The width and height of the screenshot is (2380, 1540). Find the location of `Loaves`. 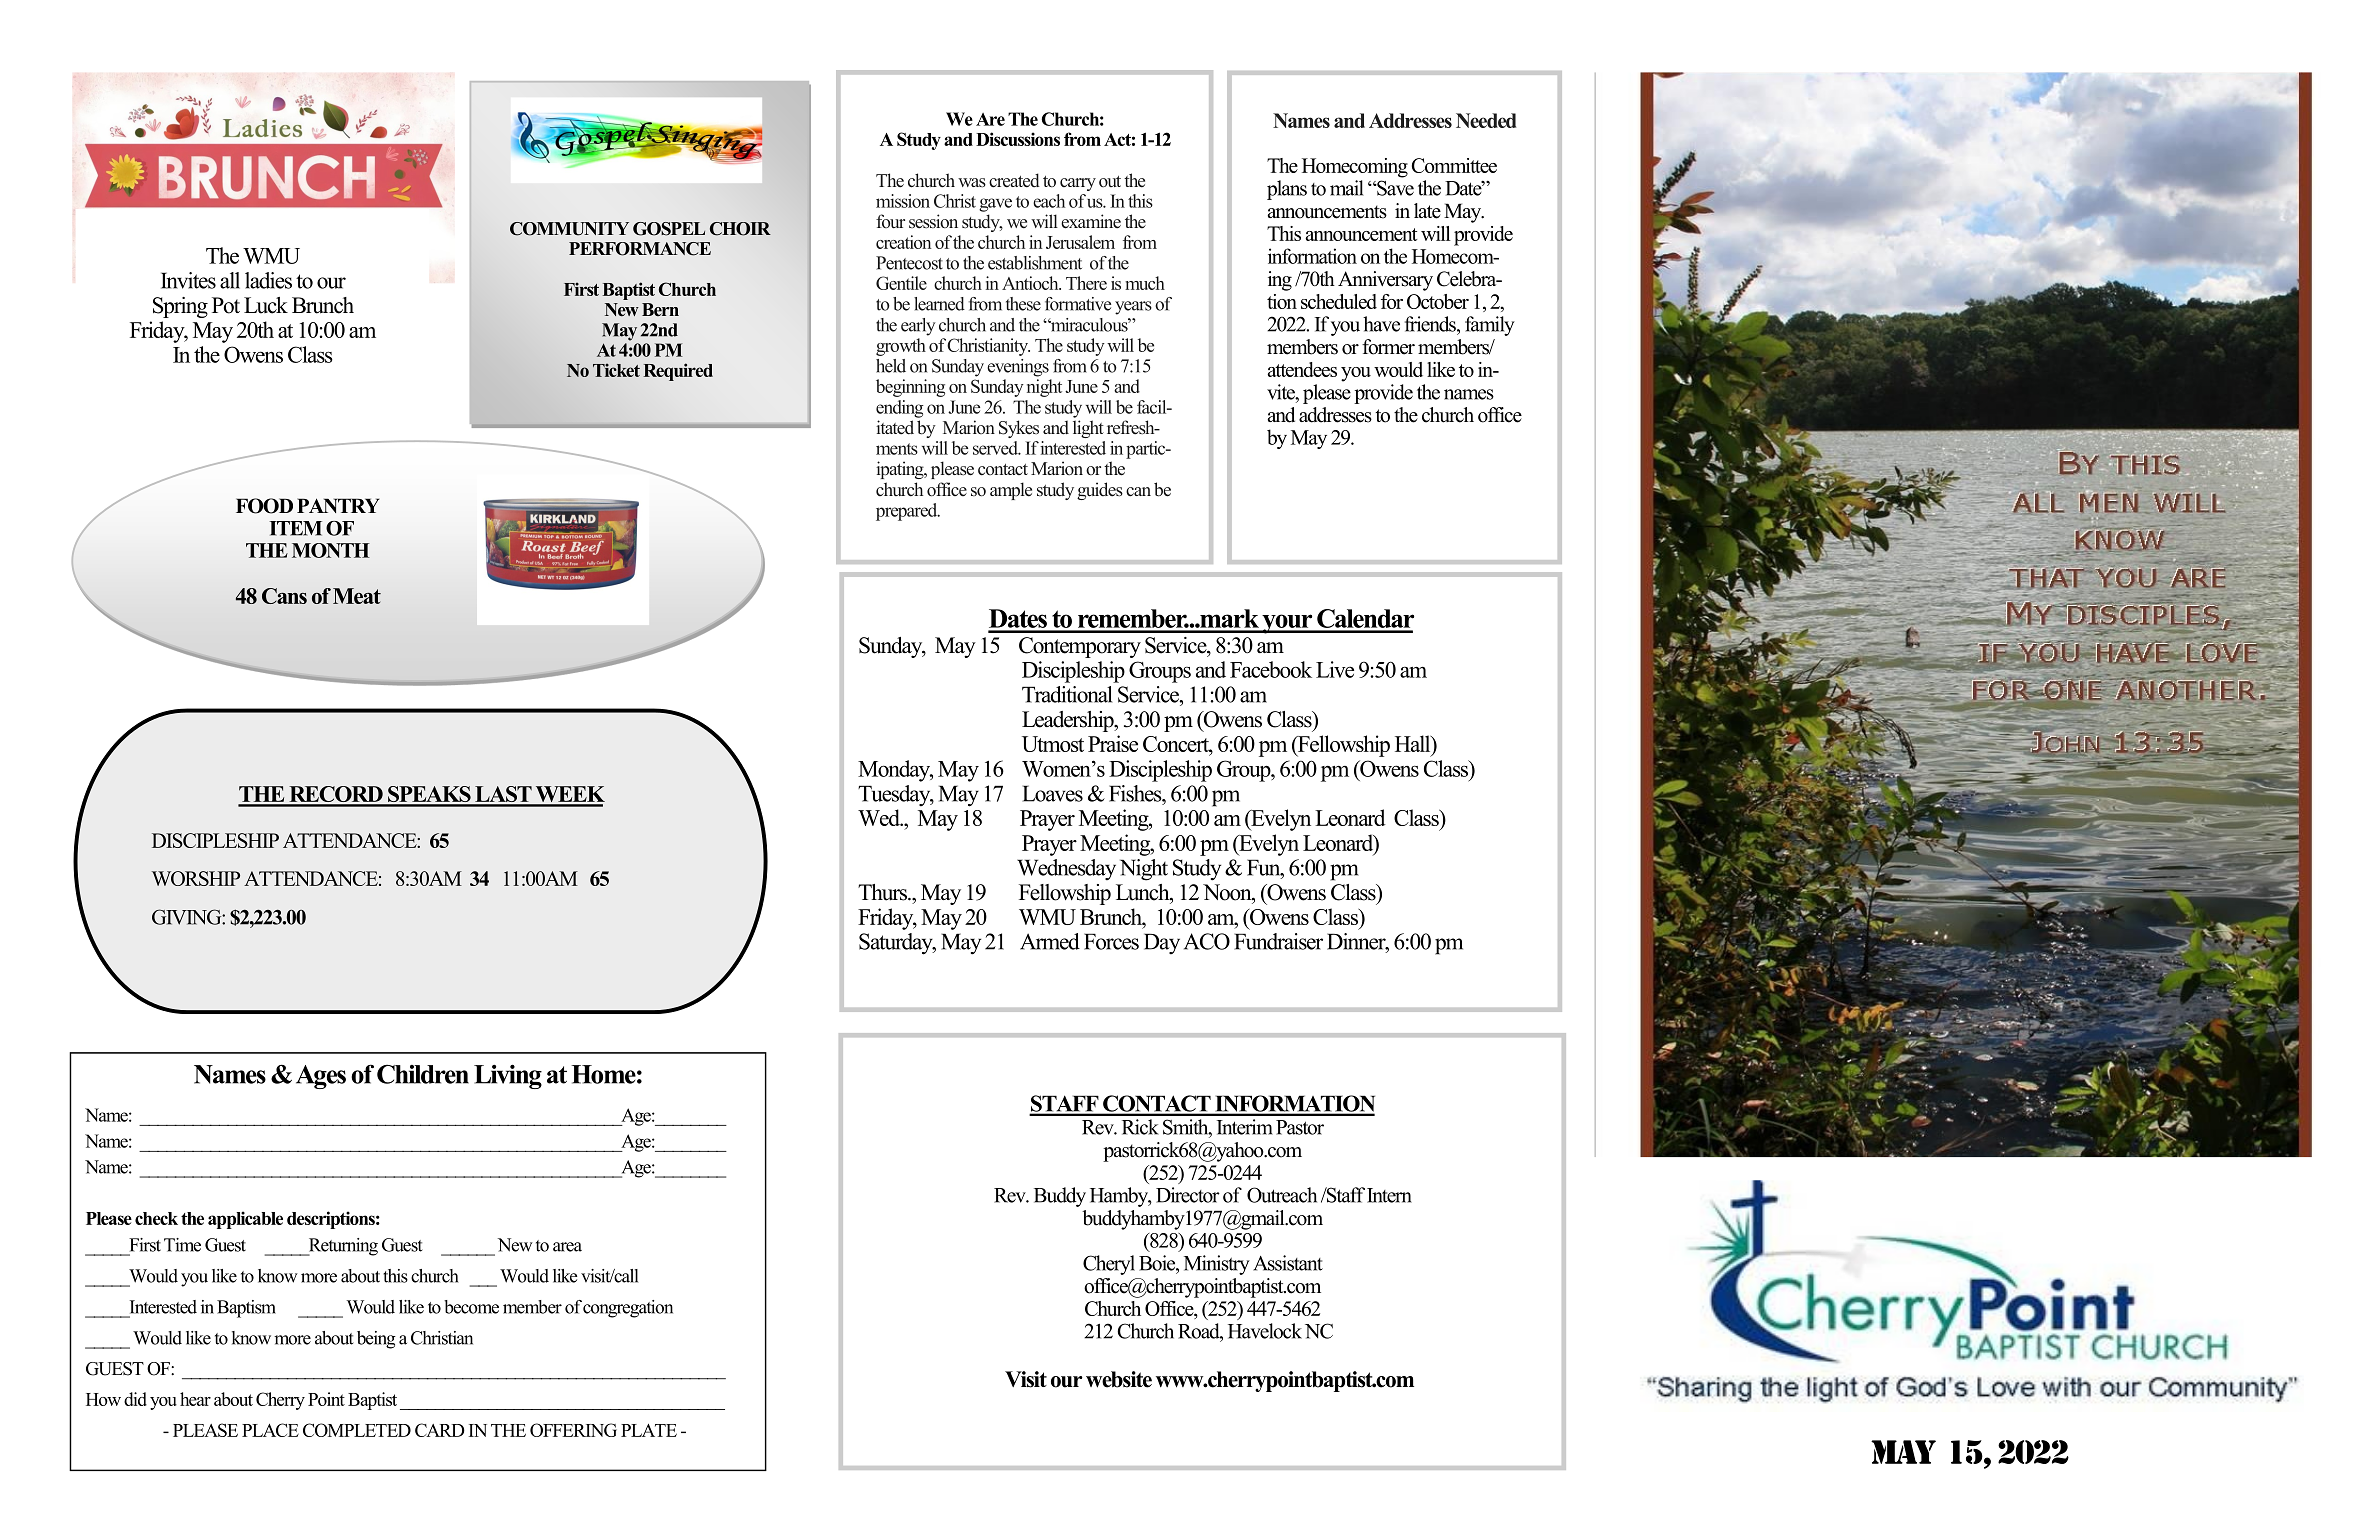

Loaves is located at coordinates (1052, 793).
